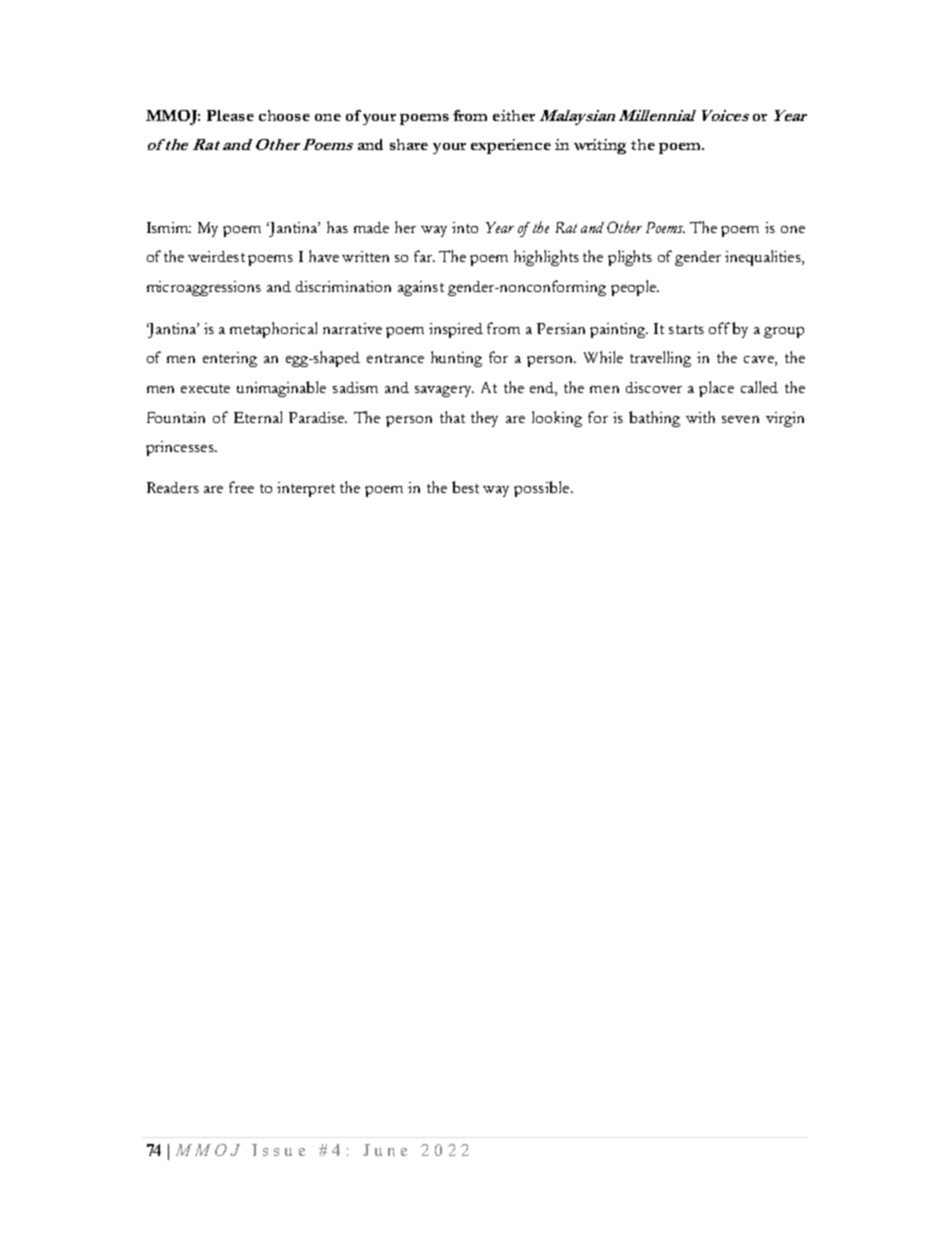  What do you see at coordinates (600, 146) in the screenshot?
I see `writing` at bounding box center [600, 146].
